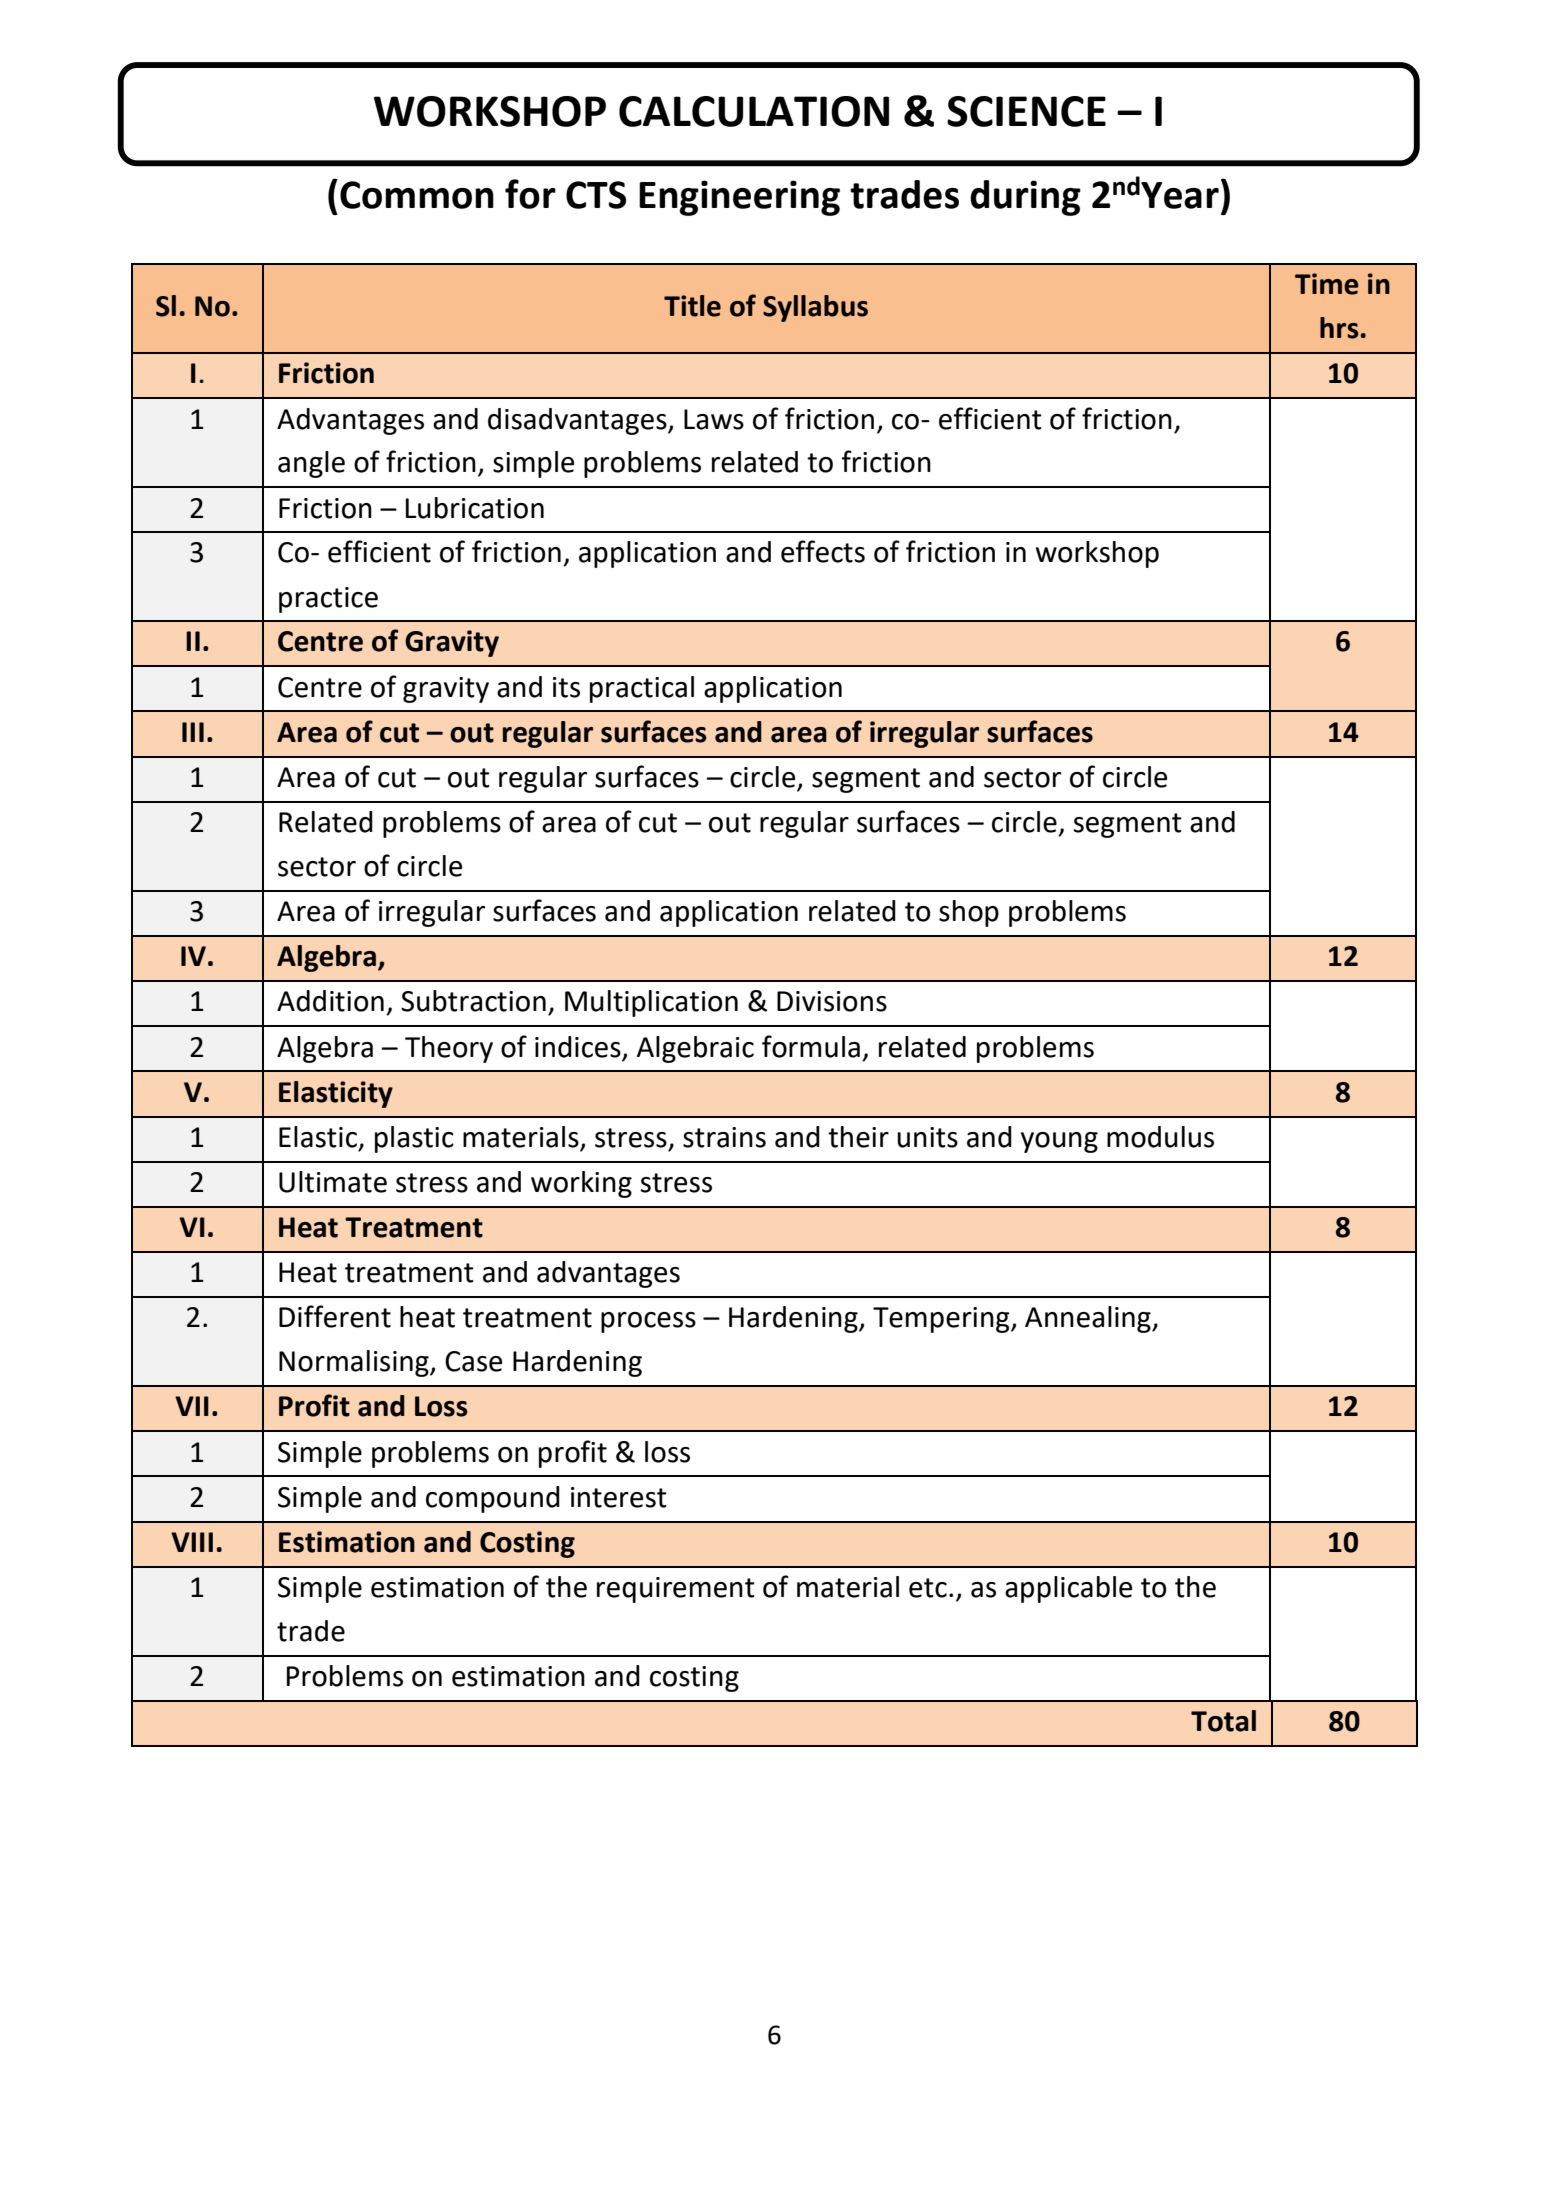  What do you see at coordinates (1025, 198) in the screenshot?
I see `during` at bounding box center [1025, 198].
